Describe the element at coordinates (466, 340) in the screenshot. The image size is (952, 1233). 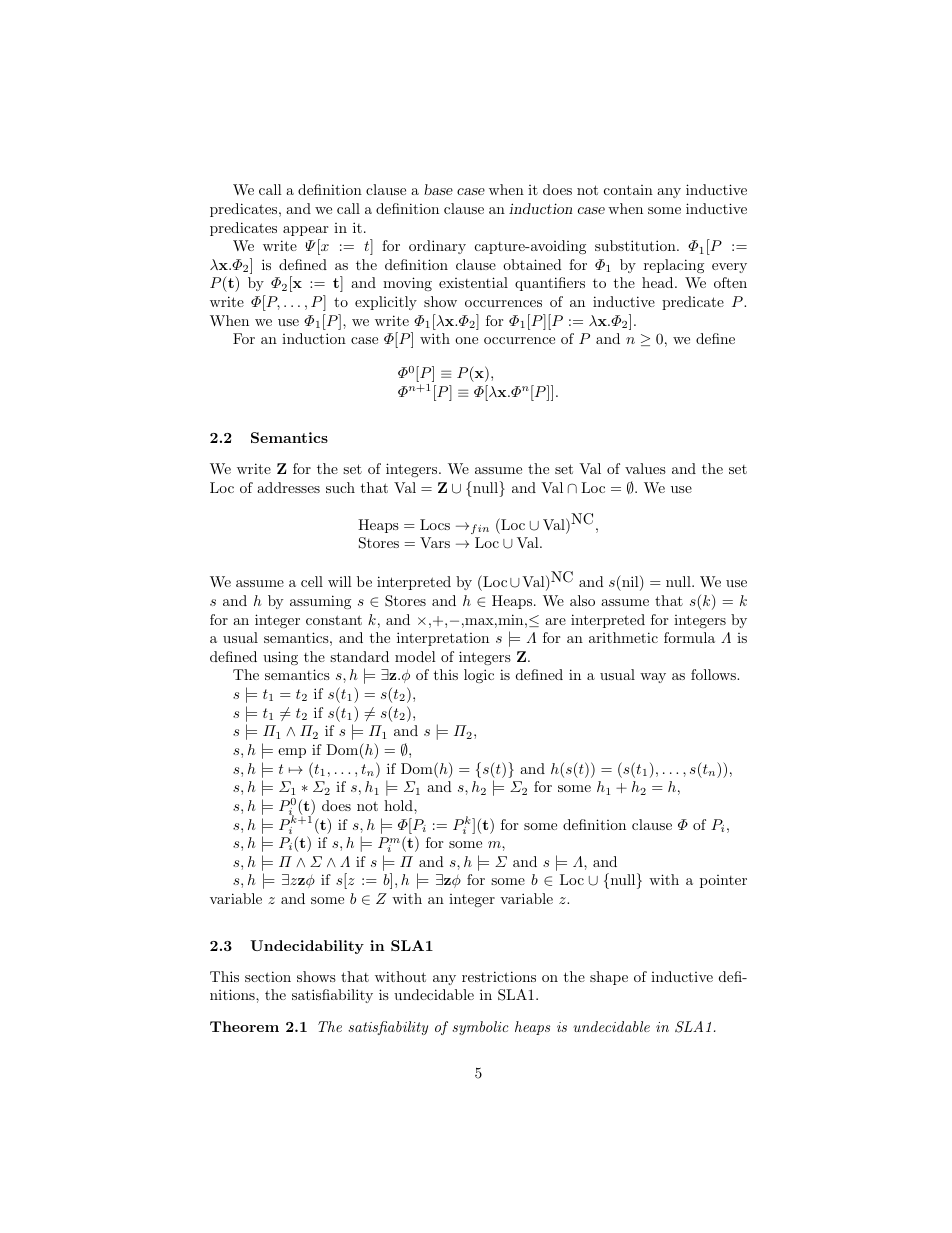
I see `one` at that location.
